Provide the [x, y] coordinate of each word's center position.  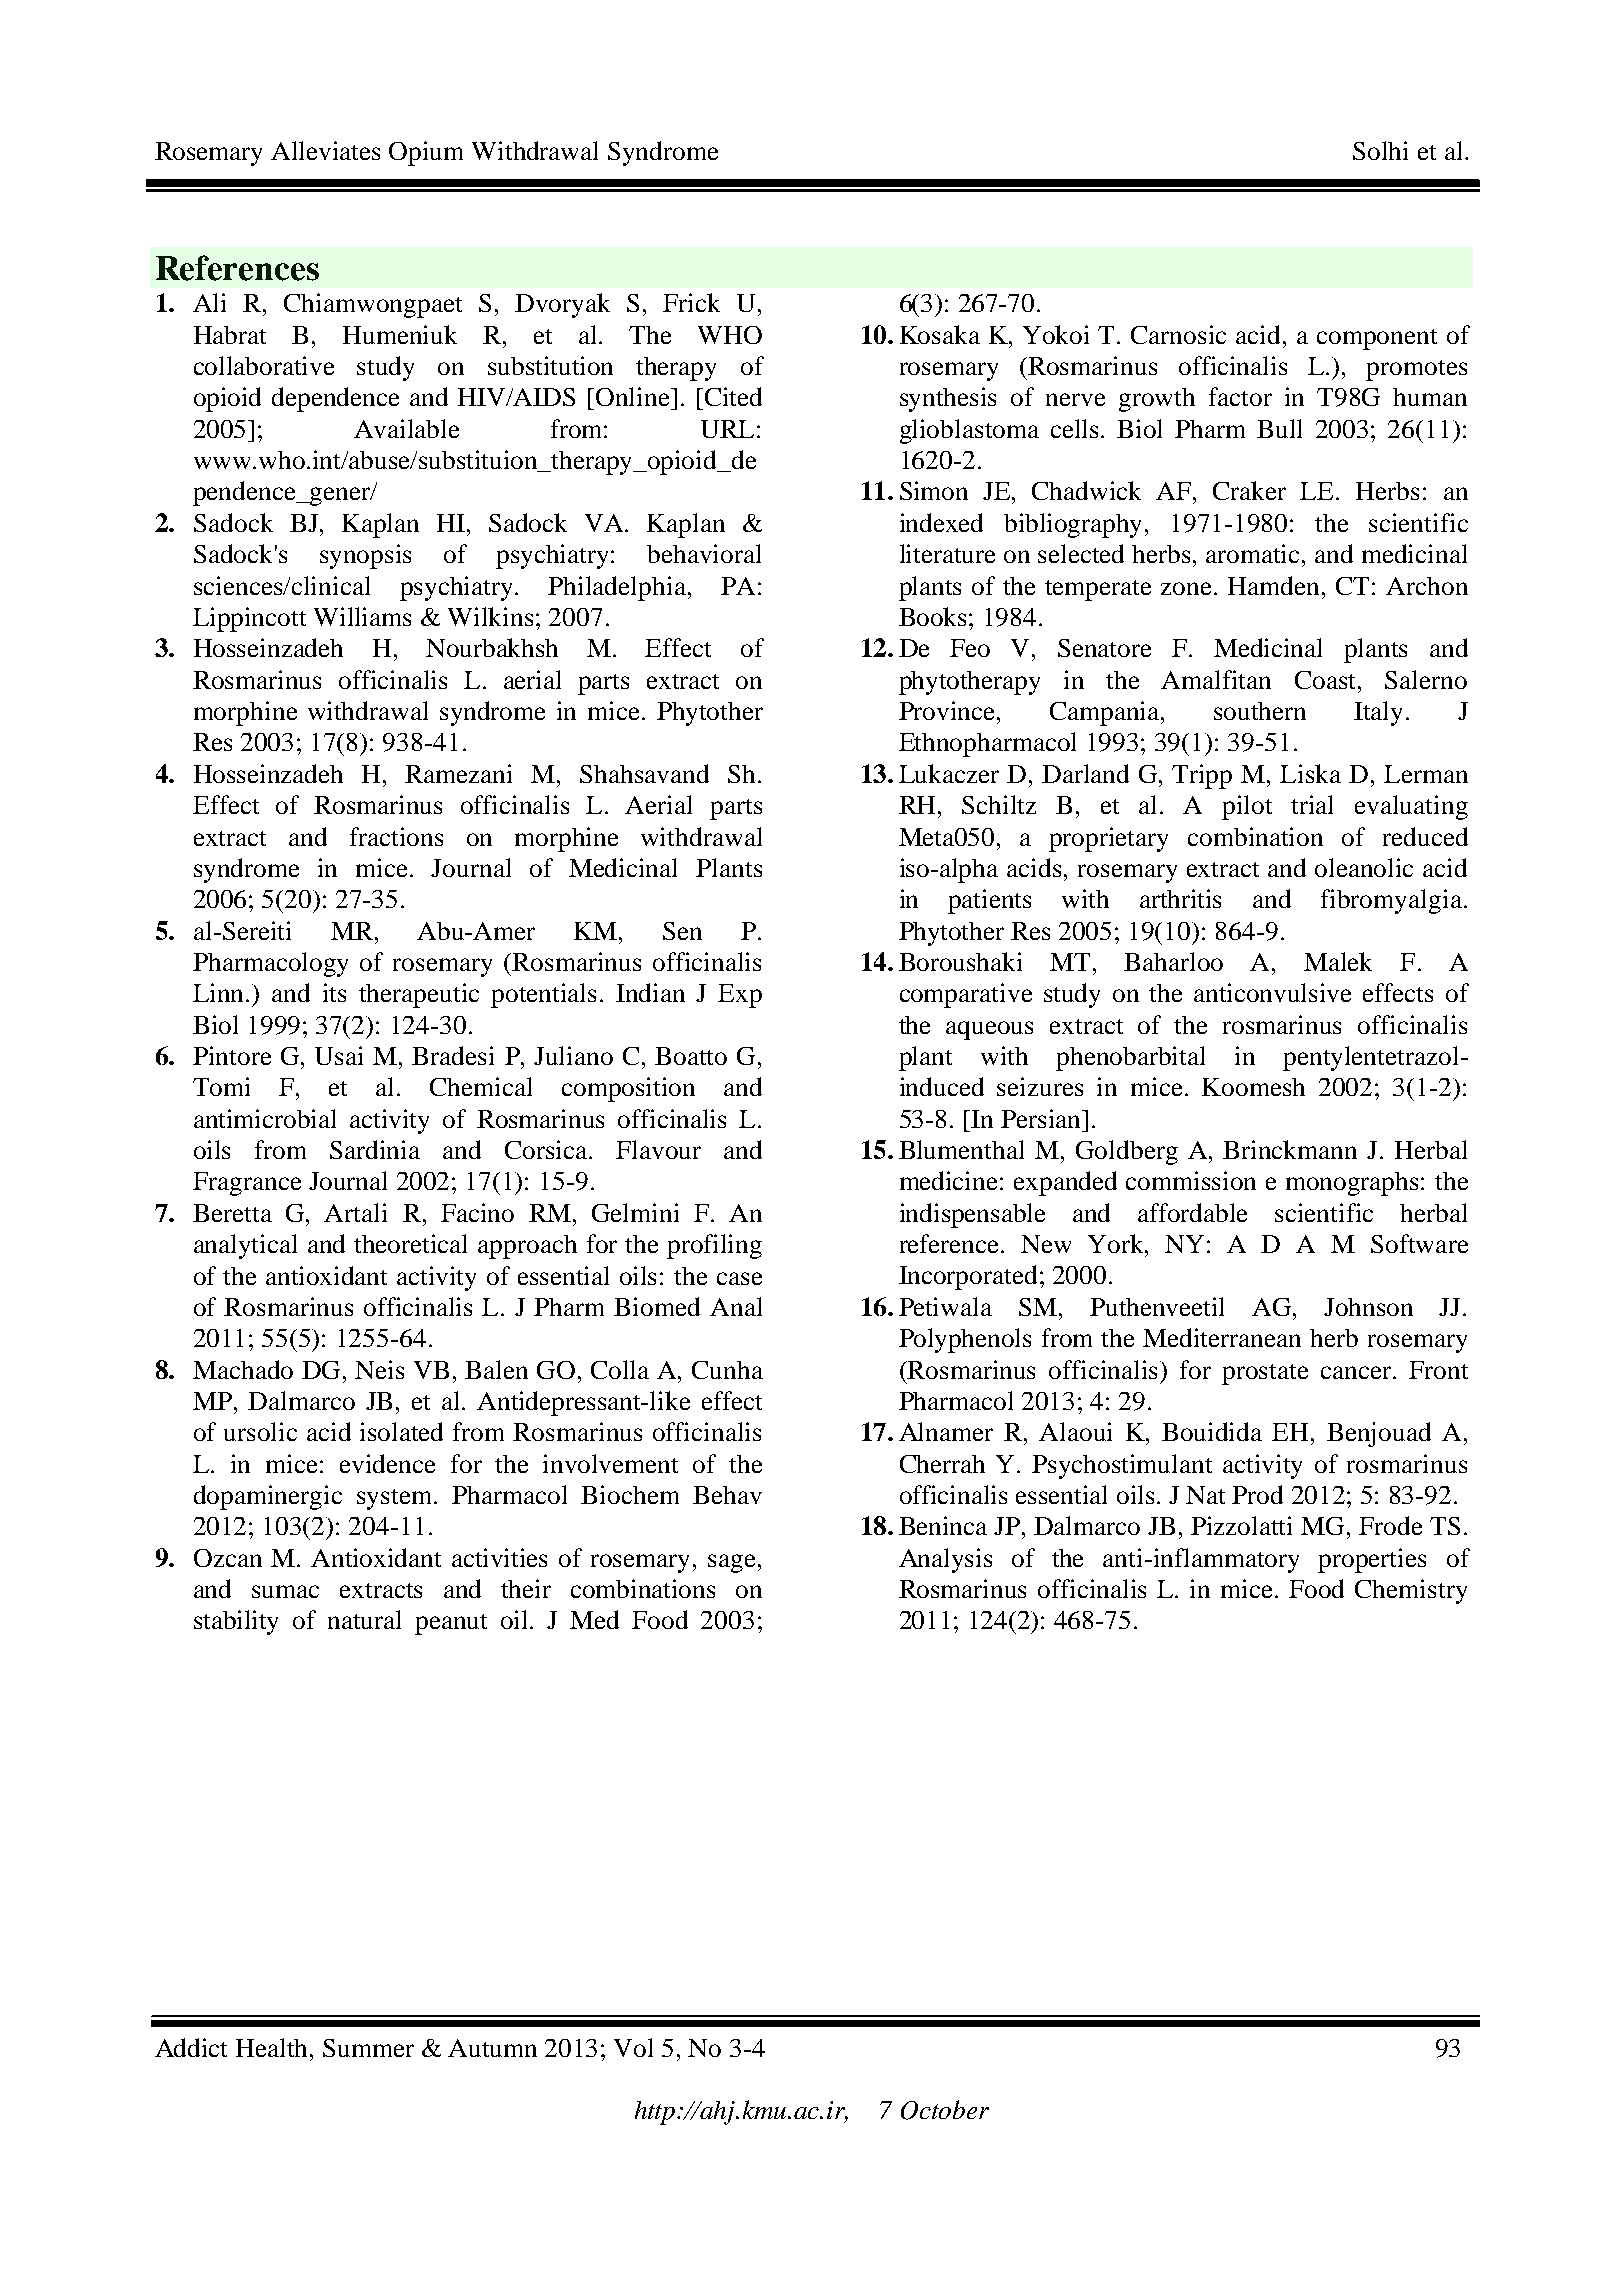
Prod [1257, 1494]
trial [1312, 804]
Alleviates [325, 150]
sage [731, 1563]
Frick [691, 302]
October [945, 2110]
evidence [387, 1463]
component [1377, 339]
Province [948, 710]
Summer [368, 2048]
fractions [396, 836]
